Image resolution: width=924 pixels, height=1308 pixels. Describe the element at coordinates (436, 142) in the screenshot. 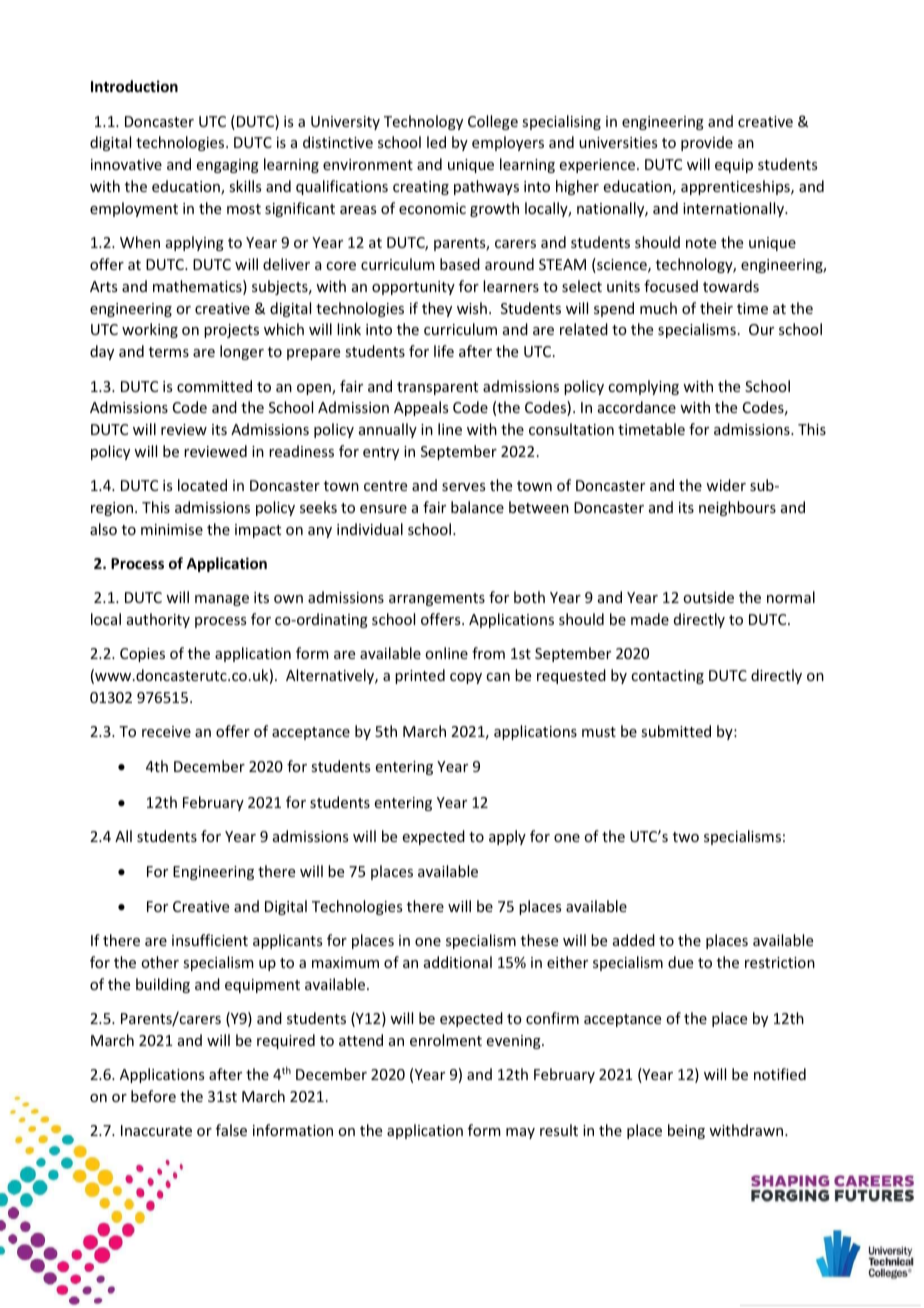

I see `led` at that location.
